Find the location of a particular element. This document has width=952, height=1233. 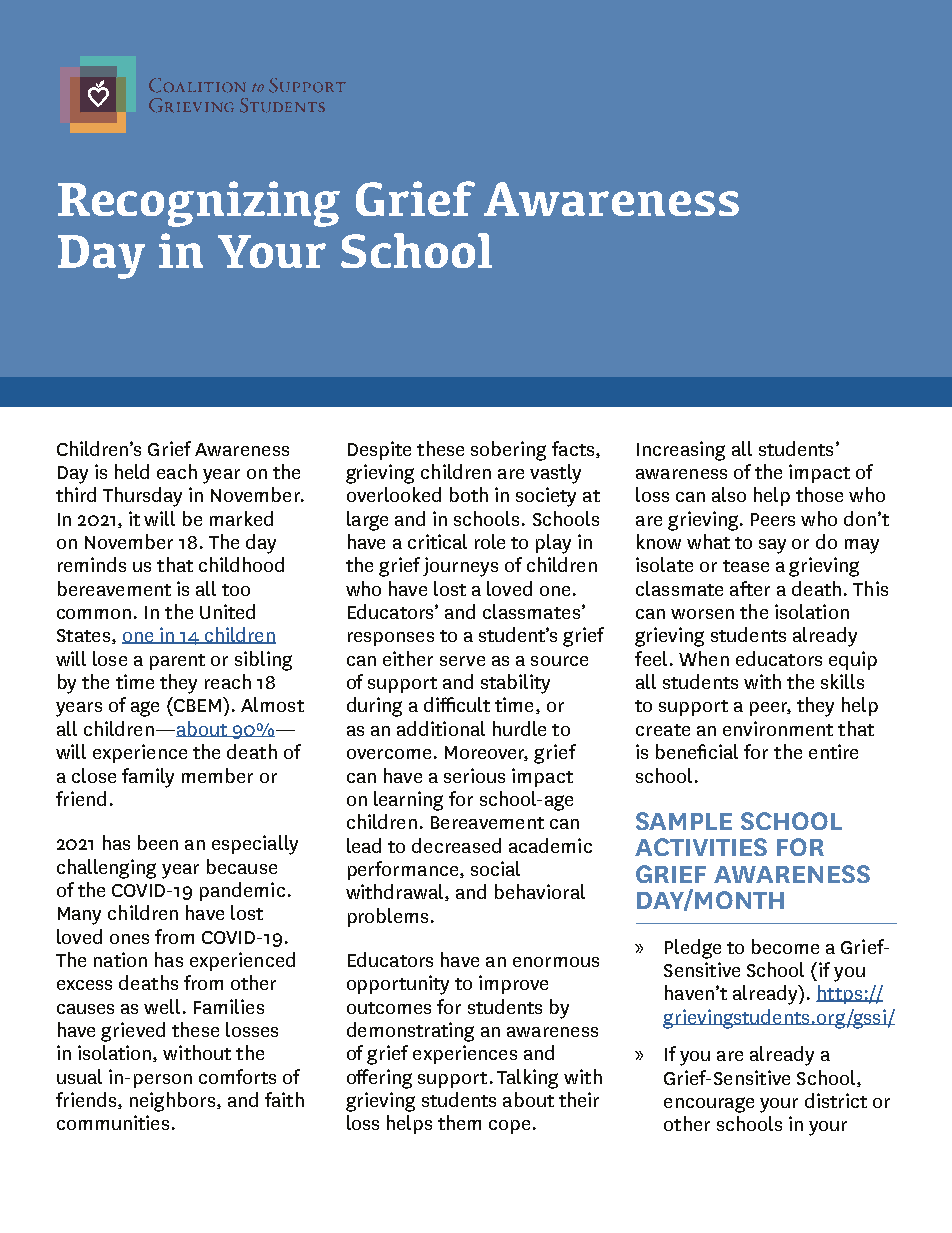

SAMPLE is located at coordinates (684, 821).
